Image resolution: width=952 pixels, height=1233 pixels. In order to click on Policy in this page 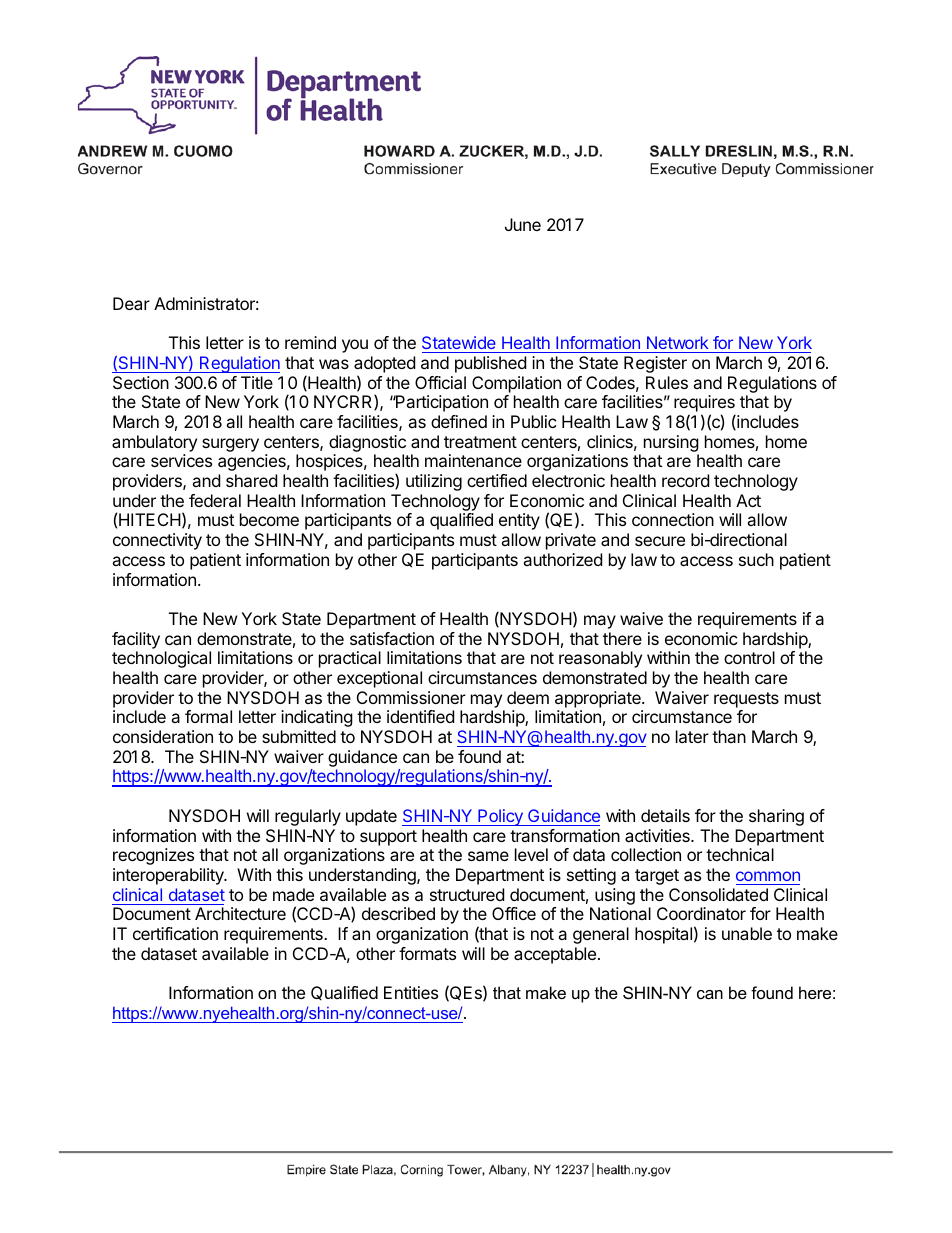, I will do `click(500, 817)`.
